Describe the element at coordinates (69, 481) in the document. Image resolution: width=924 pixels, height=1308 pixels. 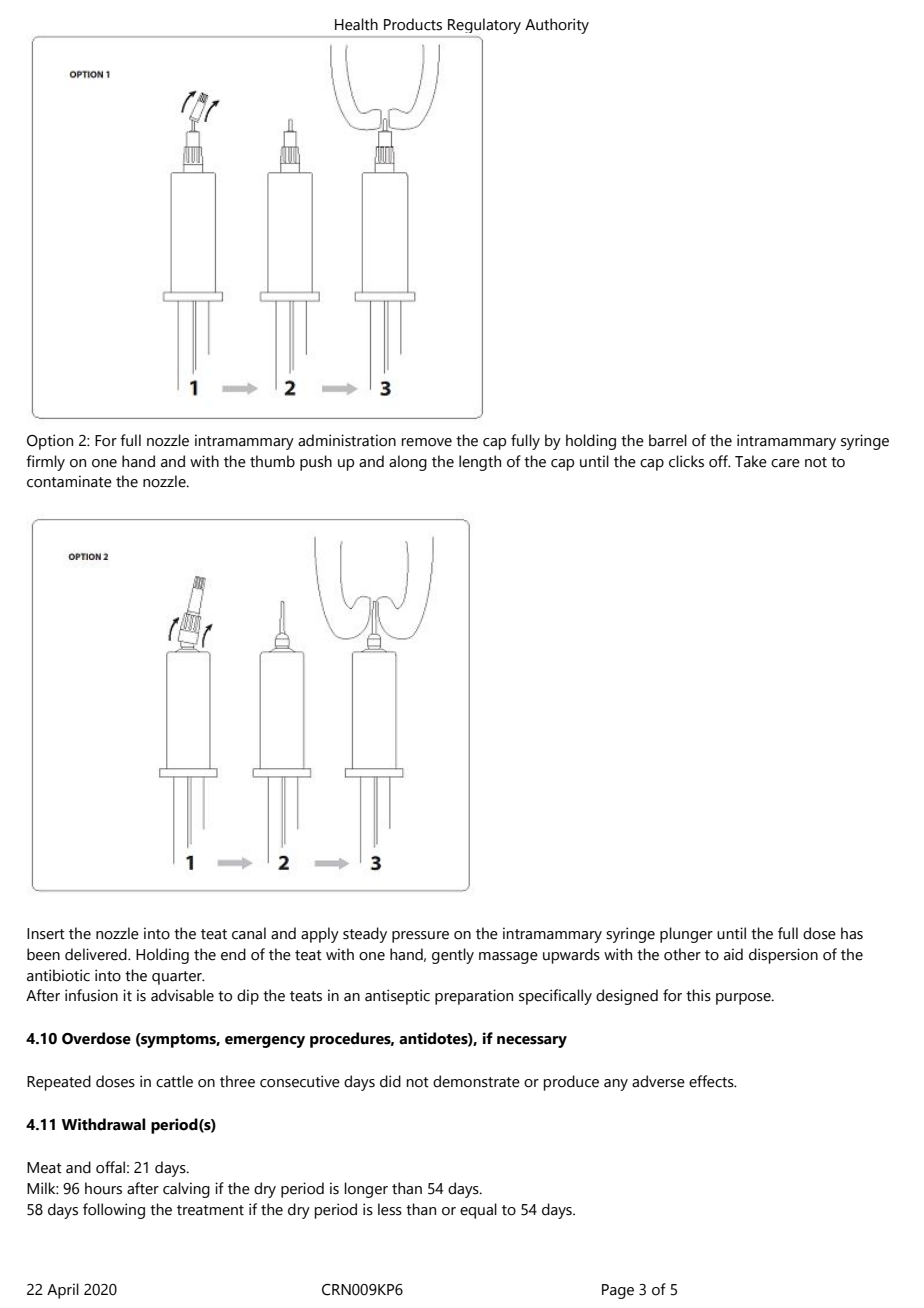
I see `contaminate` at that location.
